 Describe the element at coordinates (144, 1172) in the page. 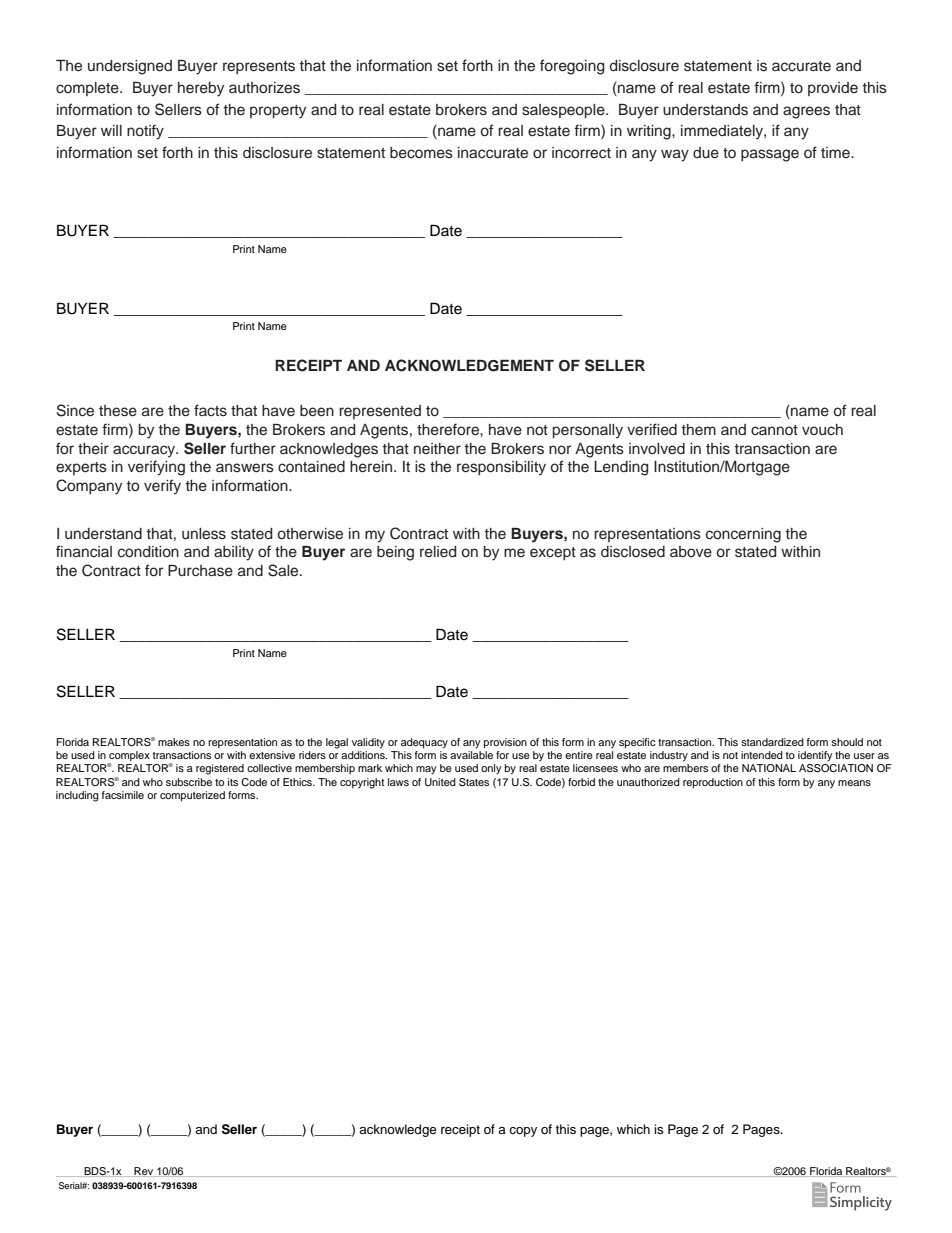

I see `Rev` at that location.
